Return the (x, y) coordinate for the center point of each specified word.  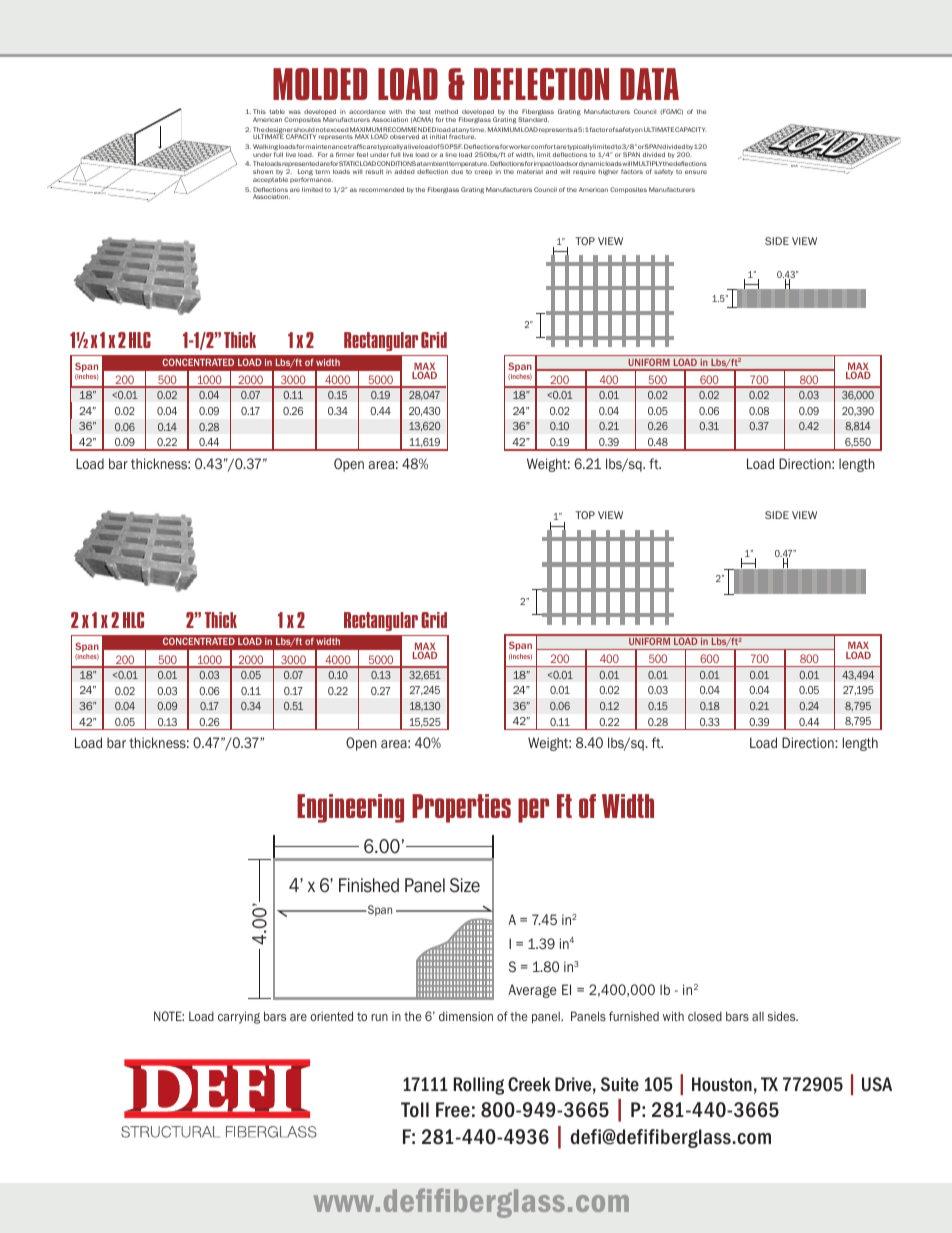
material (530, 171)
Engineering (350, 808)
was (295, 112)
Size (465, 885)
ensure (696, 172)
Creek (529, 1084)
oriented (331, 1016)
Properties (461, 808)
